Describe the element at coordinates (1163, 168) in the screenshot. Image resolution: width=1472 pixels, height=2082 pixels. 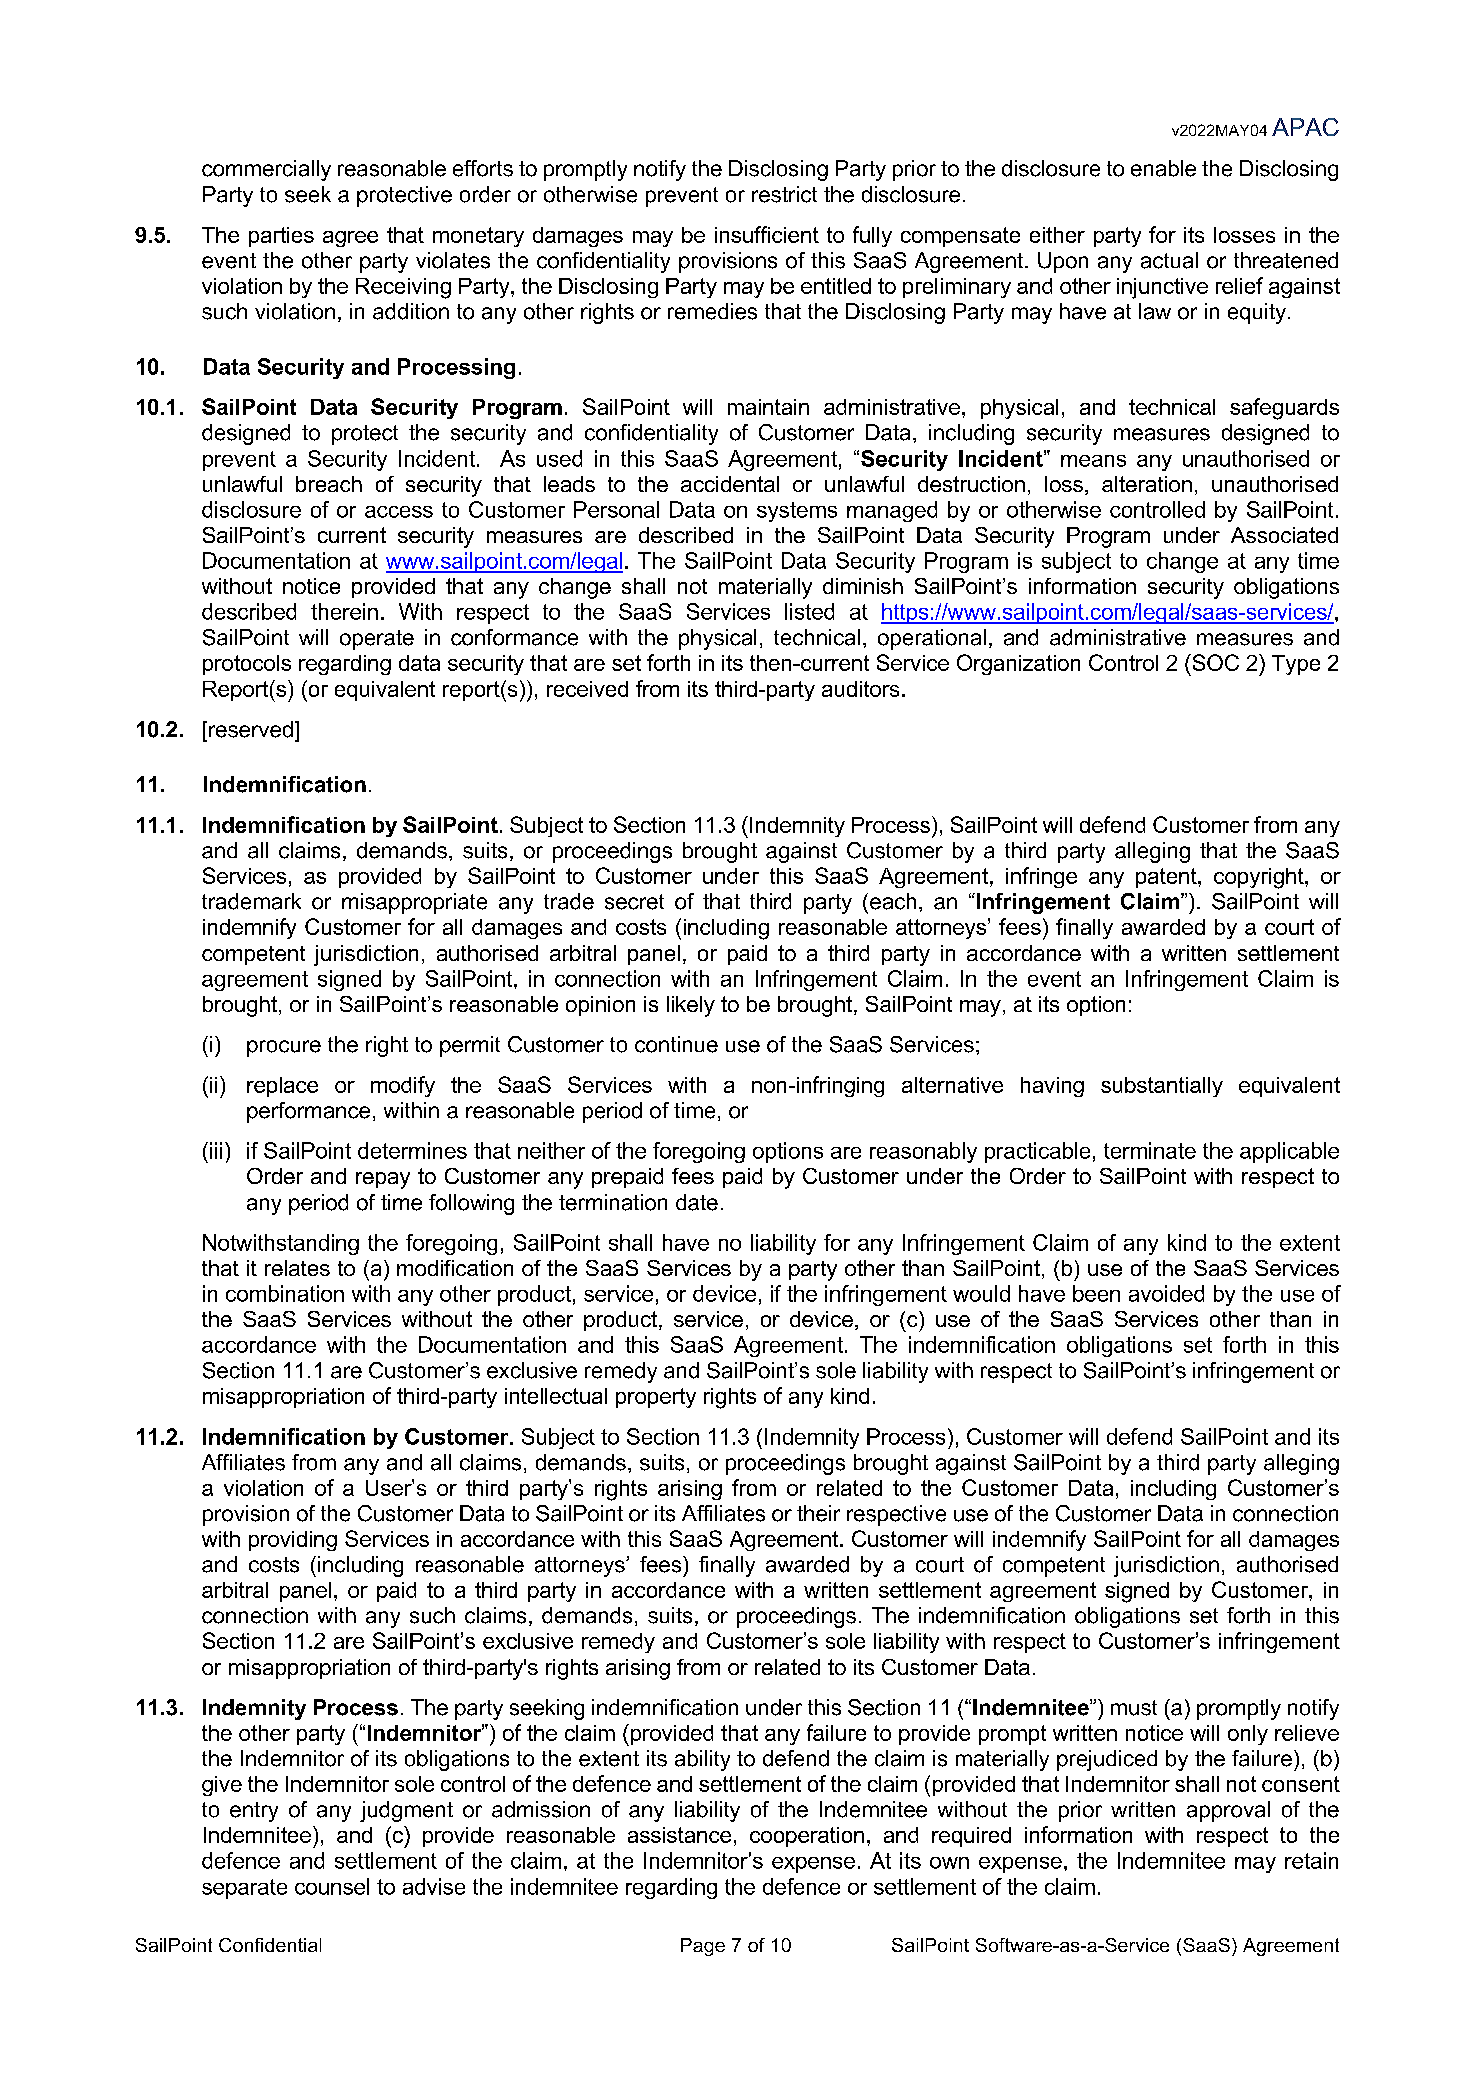
I see `enable` at that location.
